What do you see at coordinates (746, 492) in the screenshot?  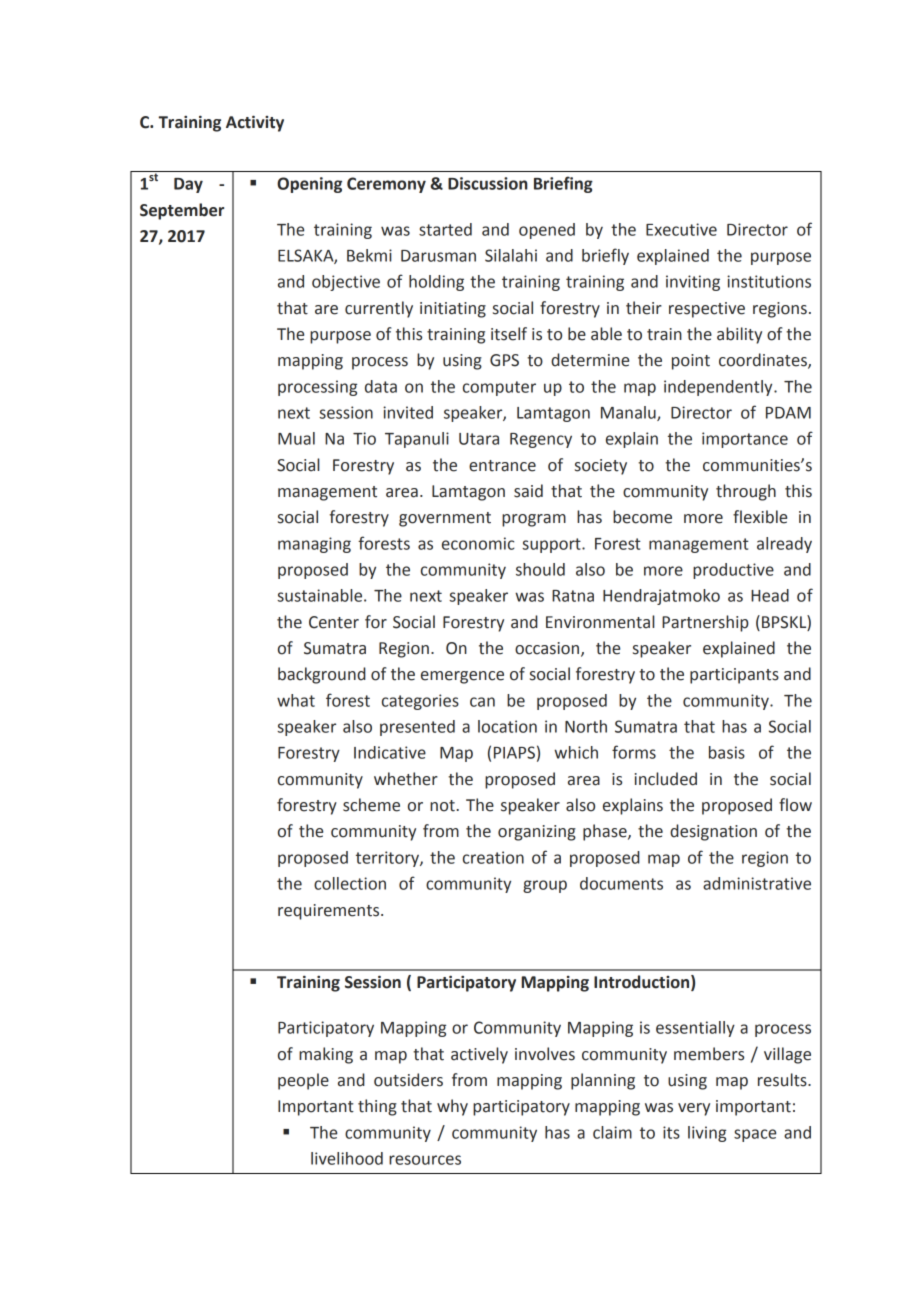 I see `through` at bounding box center [746, 492].
